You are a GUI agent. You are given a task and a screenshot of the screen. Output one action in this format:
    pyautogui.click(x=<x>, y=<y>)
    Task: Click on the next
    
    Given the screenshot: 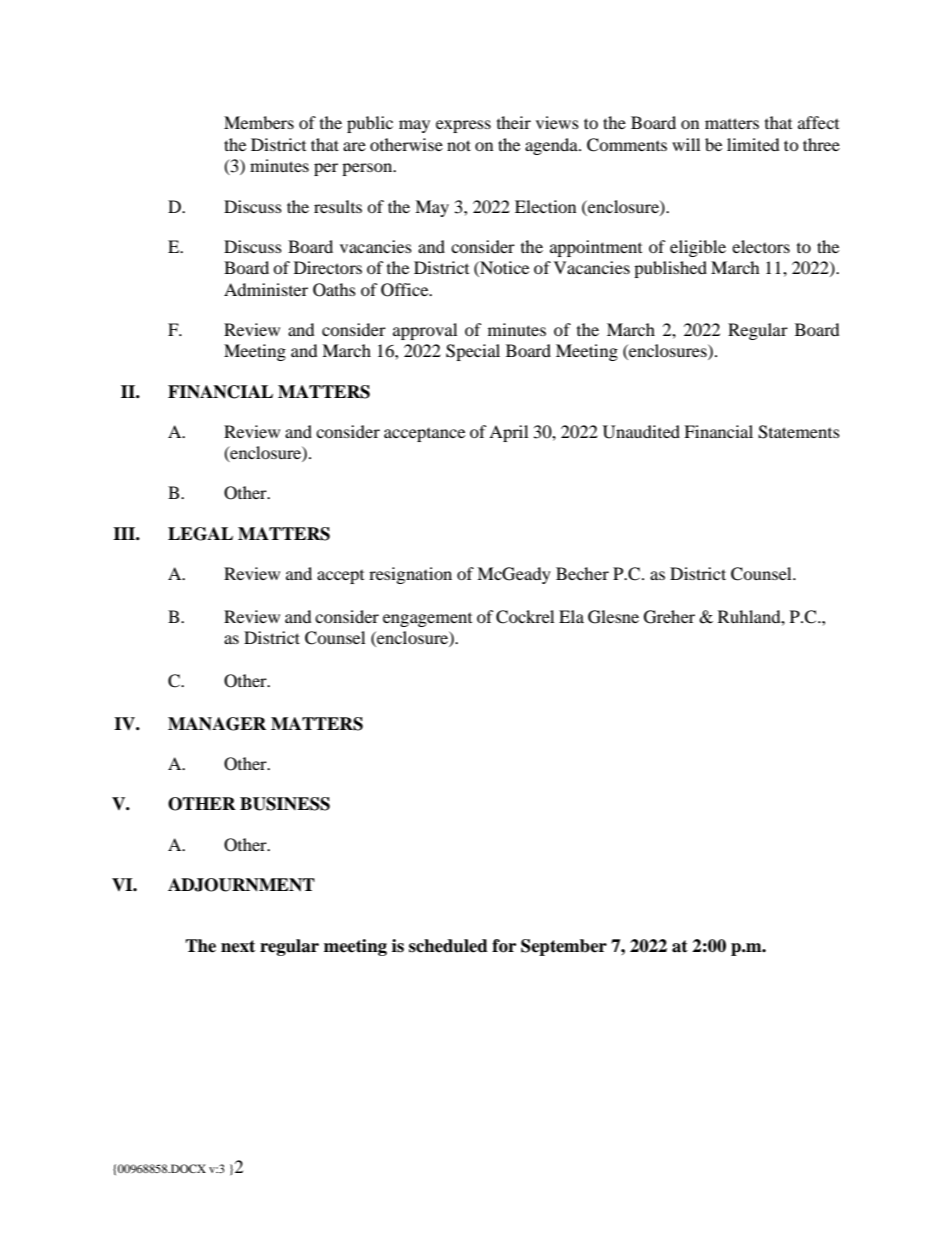 What is the action you would take?
    pyautogui.click(x=238, y=946)
